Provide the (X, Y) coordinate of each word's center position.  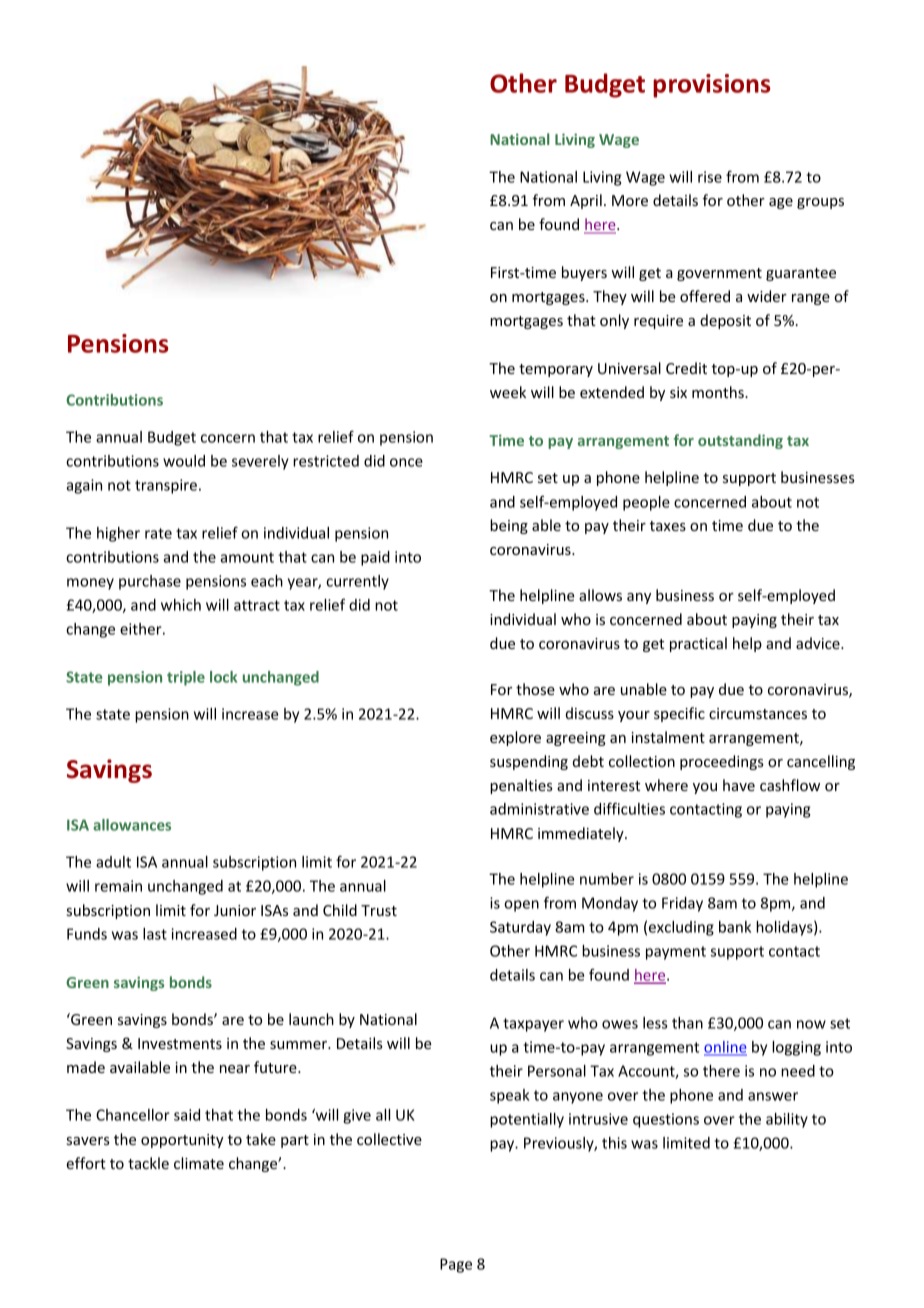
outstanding (740, 441)
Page (456, 1265)
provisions (712, 86)
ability (787, 1120)
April (586, 201)
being (509, 526)
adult (113, 862)
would (184, 461)
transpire (166, 486)
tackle (148, 1163)
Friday (682, 904)
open (521, 906)
